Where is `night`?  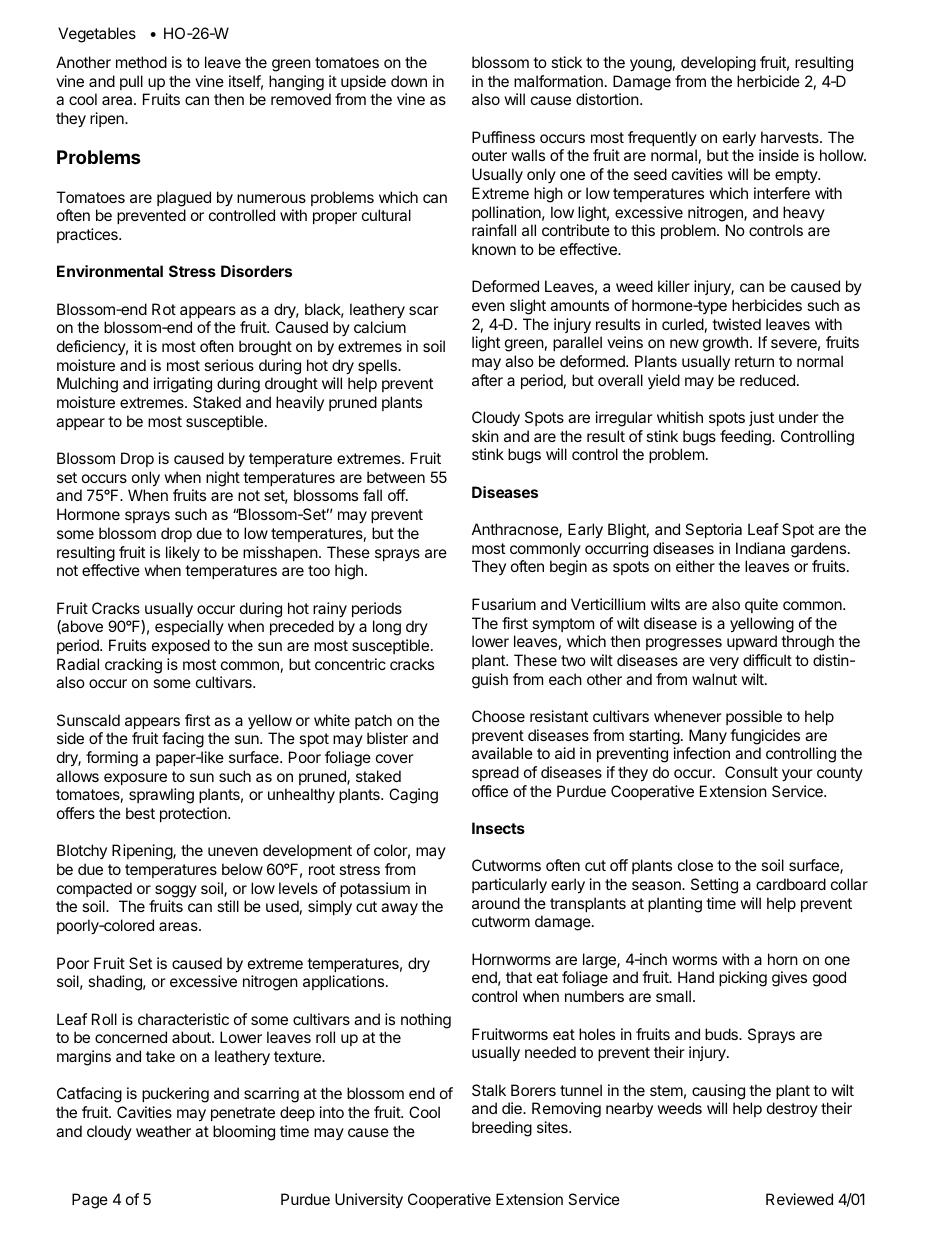 night is located at coordinates (223, 479).
